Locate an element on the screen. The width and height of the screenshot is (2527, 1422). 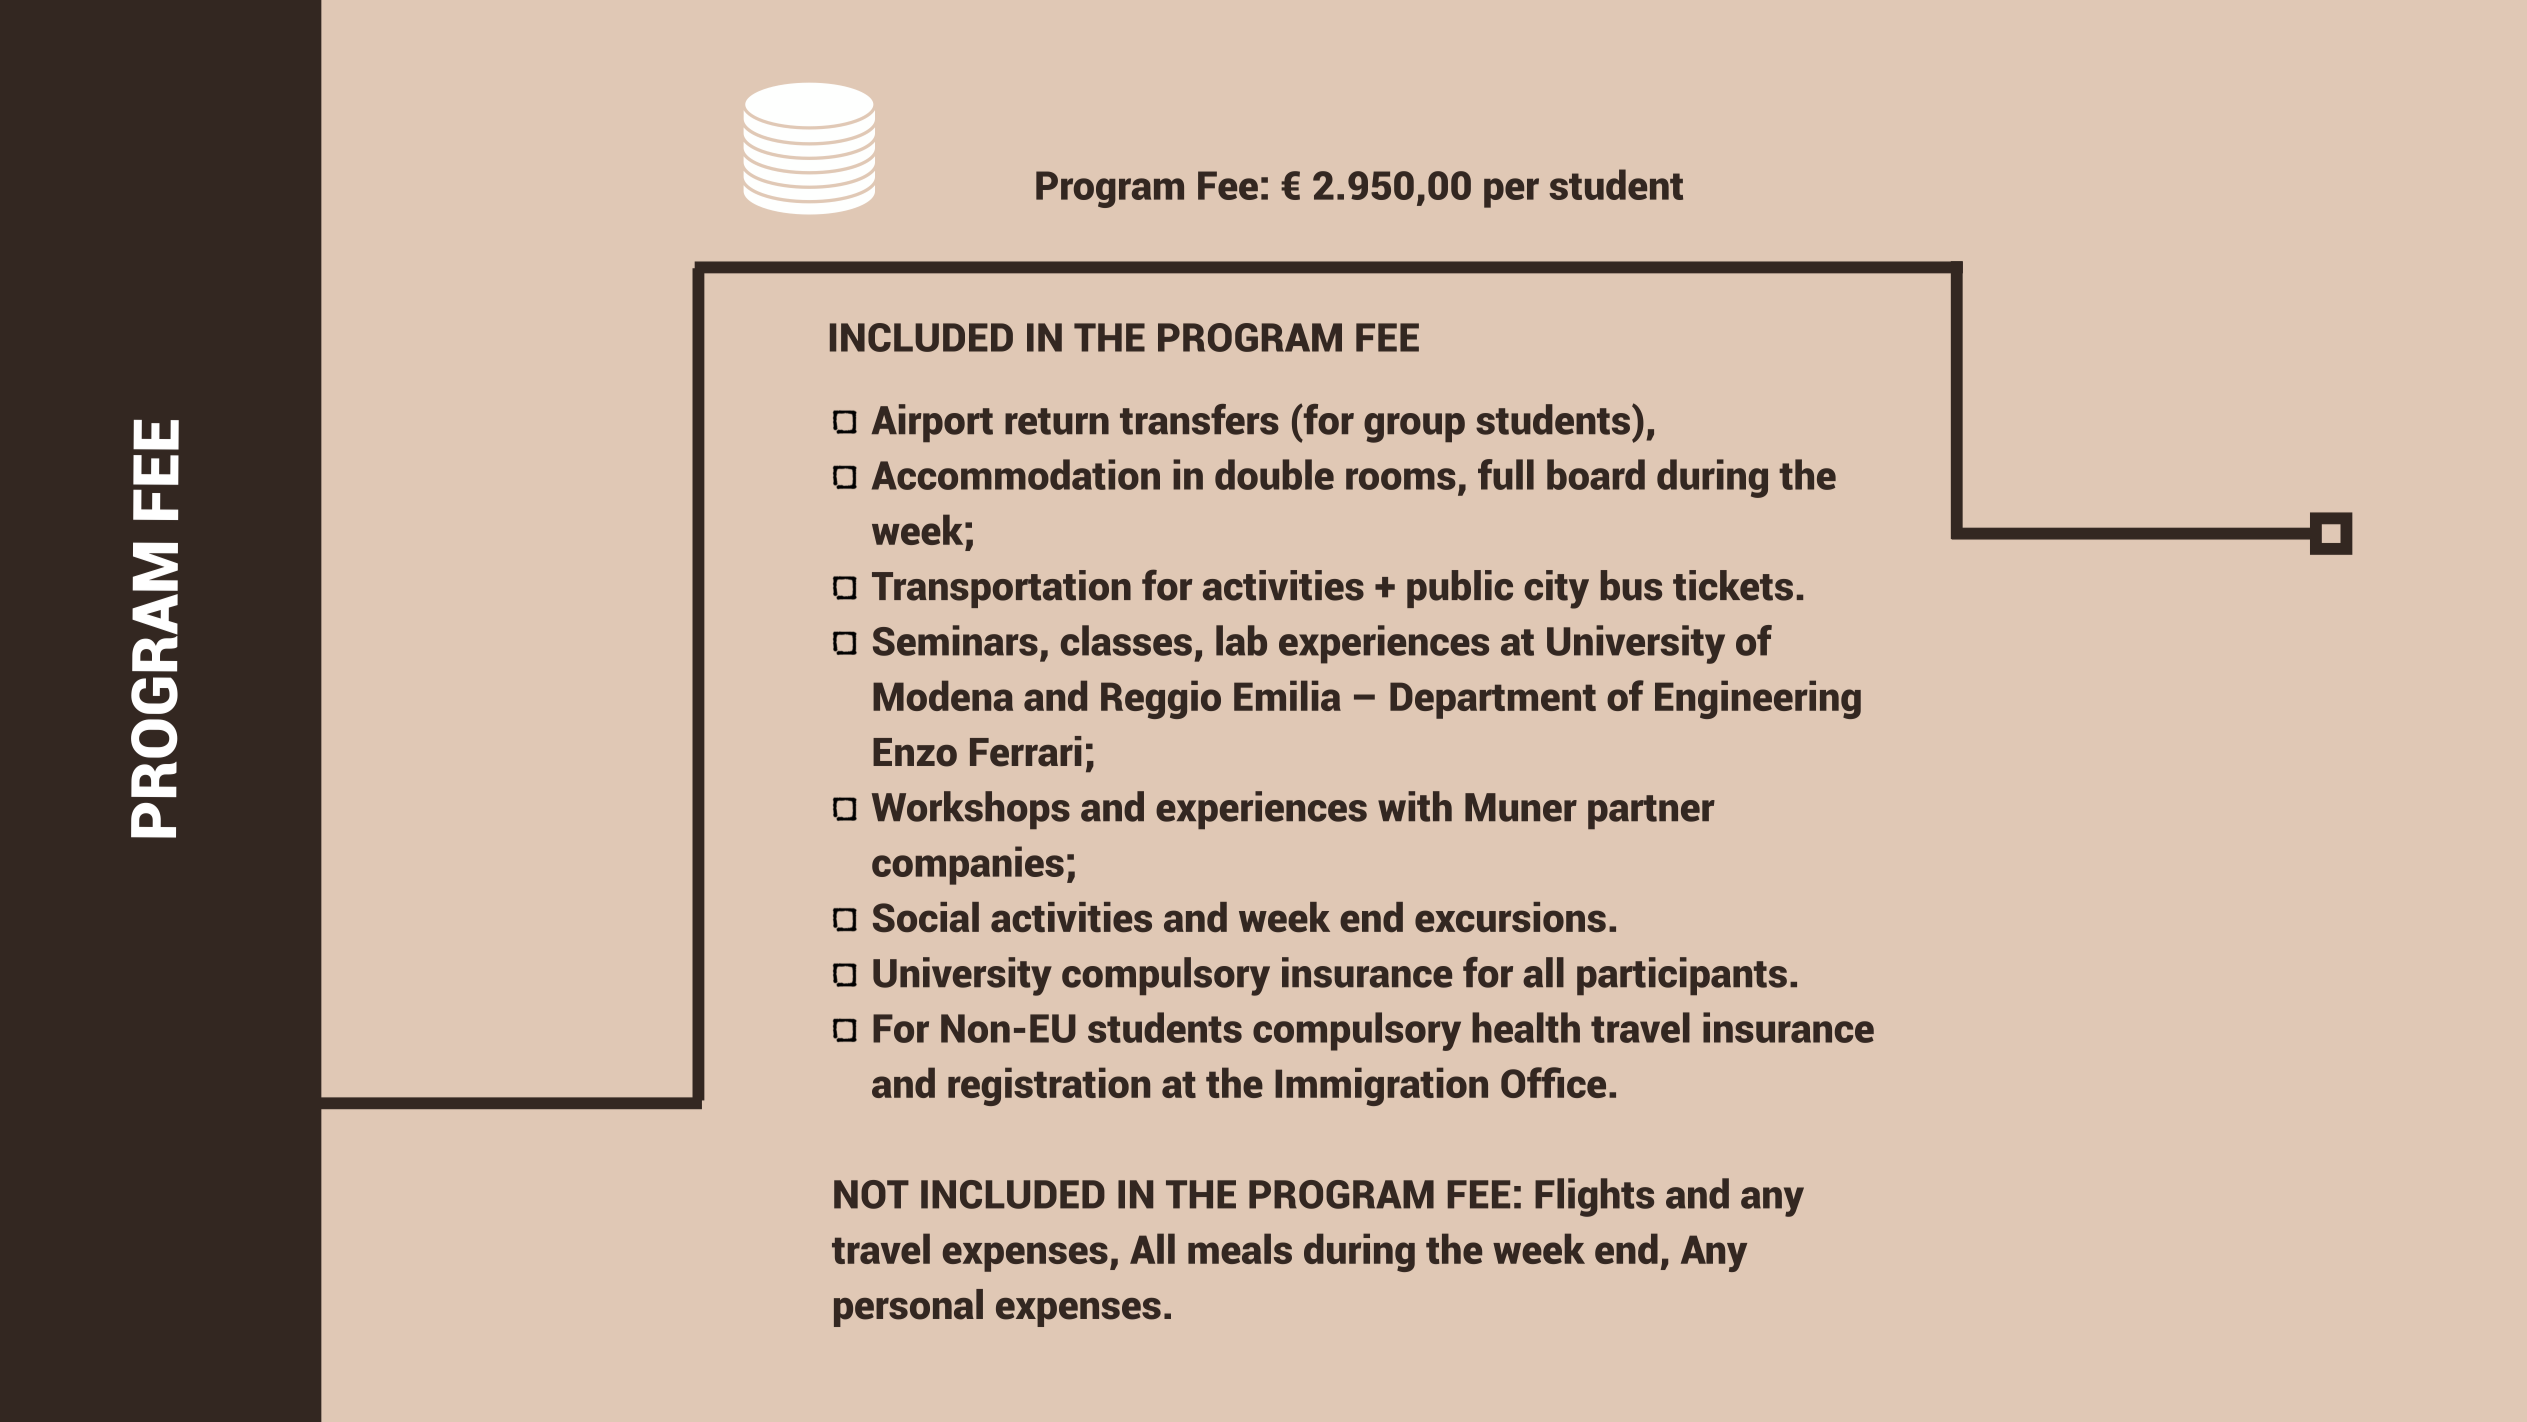
personal is located at coordinates (908, 1308).
